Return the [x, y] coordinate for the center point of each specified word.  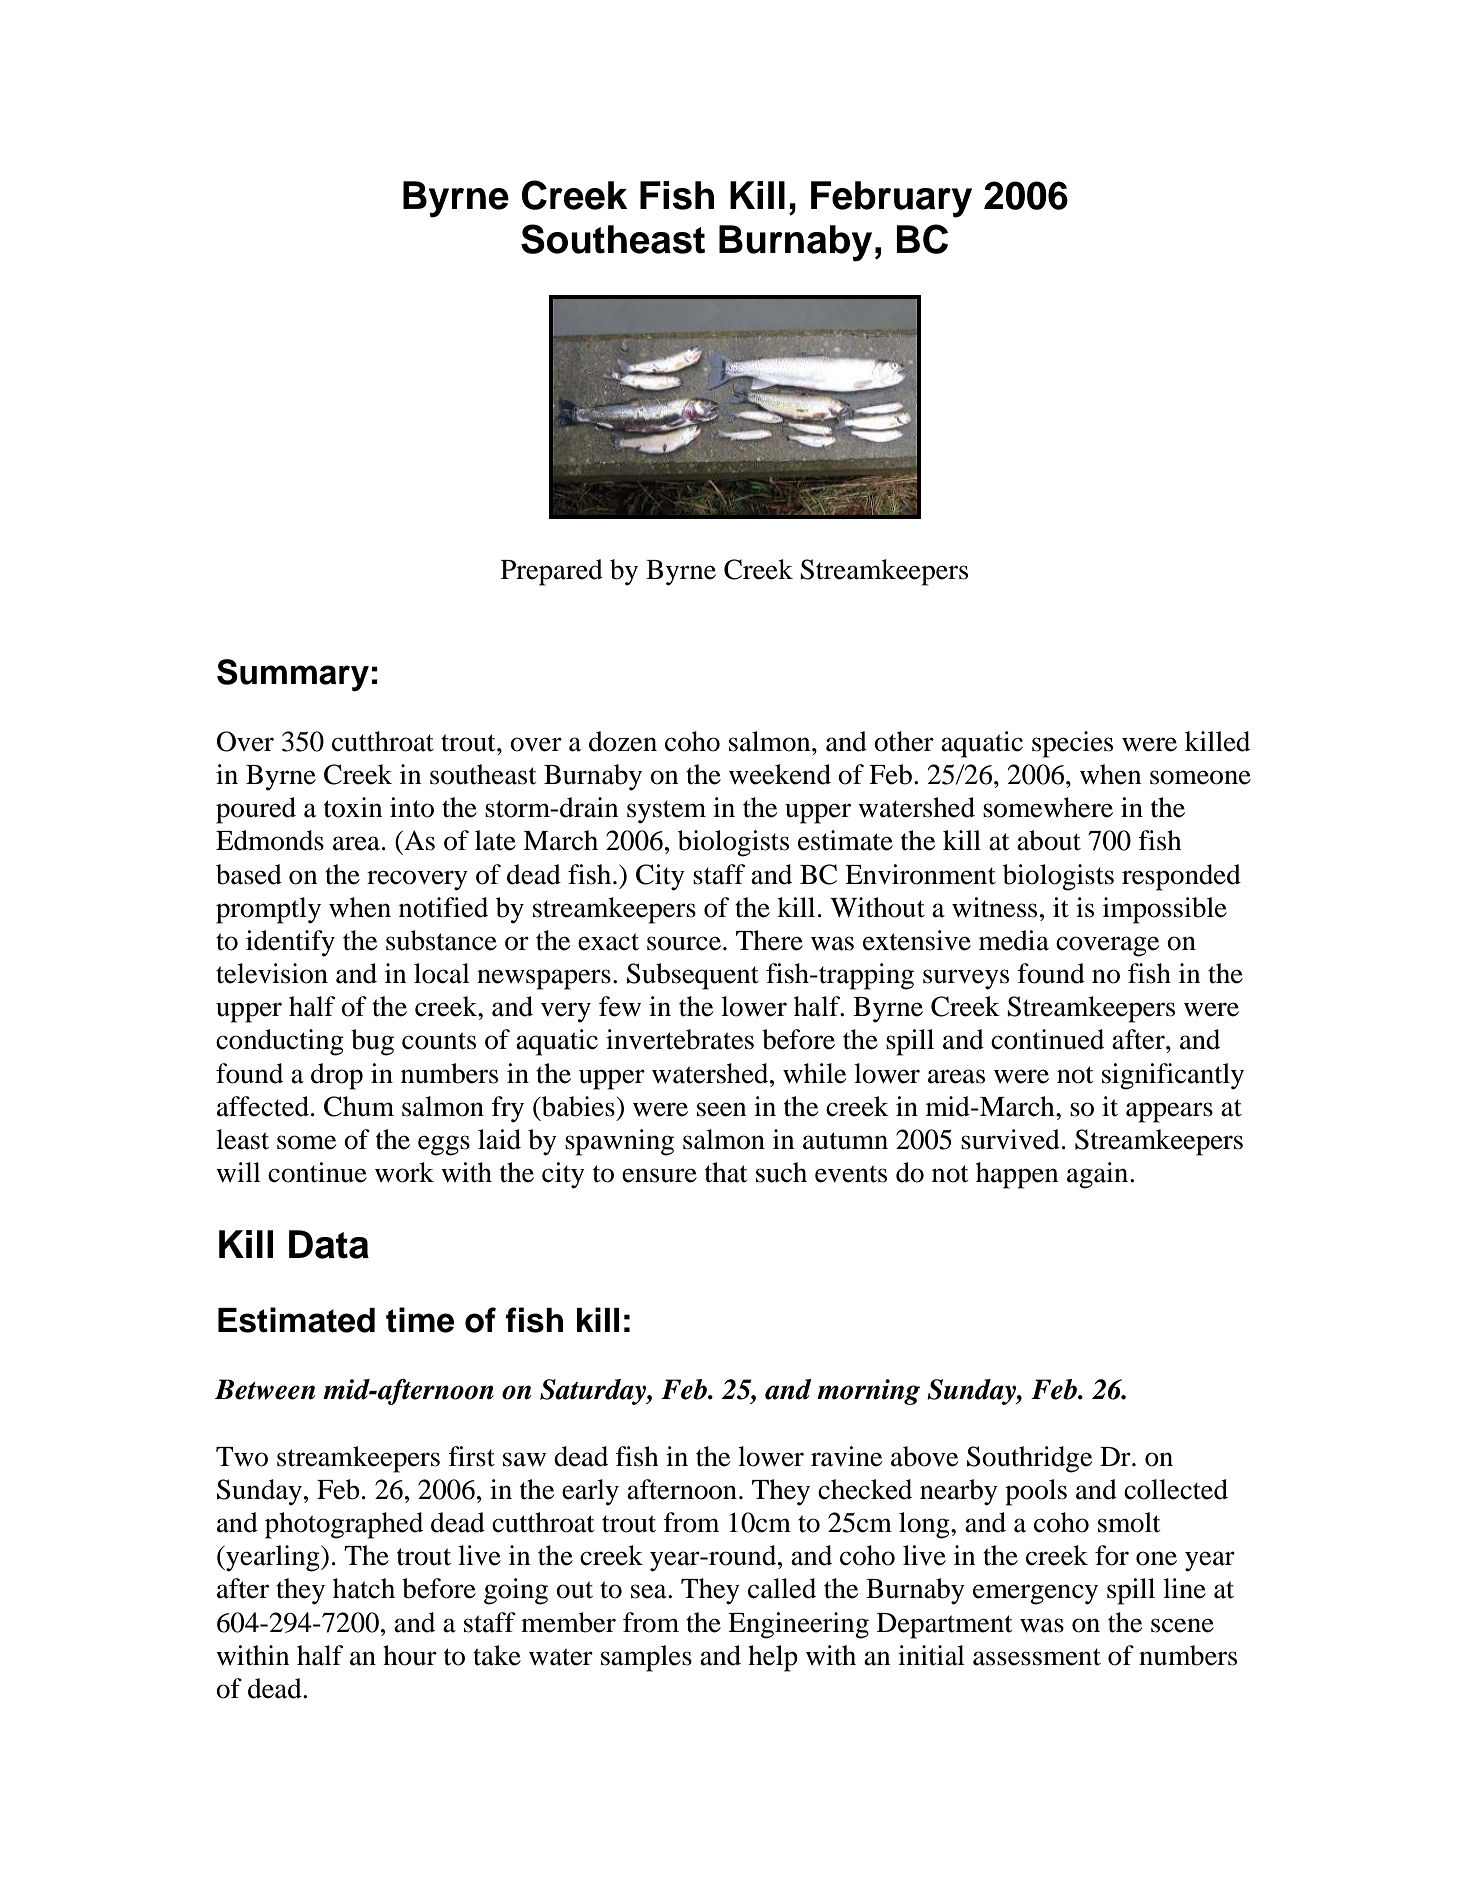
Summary [293, 675]
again [1099, 1175]
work [404, 1172]
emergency [1035, 1594]
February [891, 199]
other [904, 741]
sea [650, 1591]
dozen [623, 741]
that [726, 1172]
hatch [364, 1588]
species [1072, 744]
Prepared [552, 572]
